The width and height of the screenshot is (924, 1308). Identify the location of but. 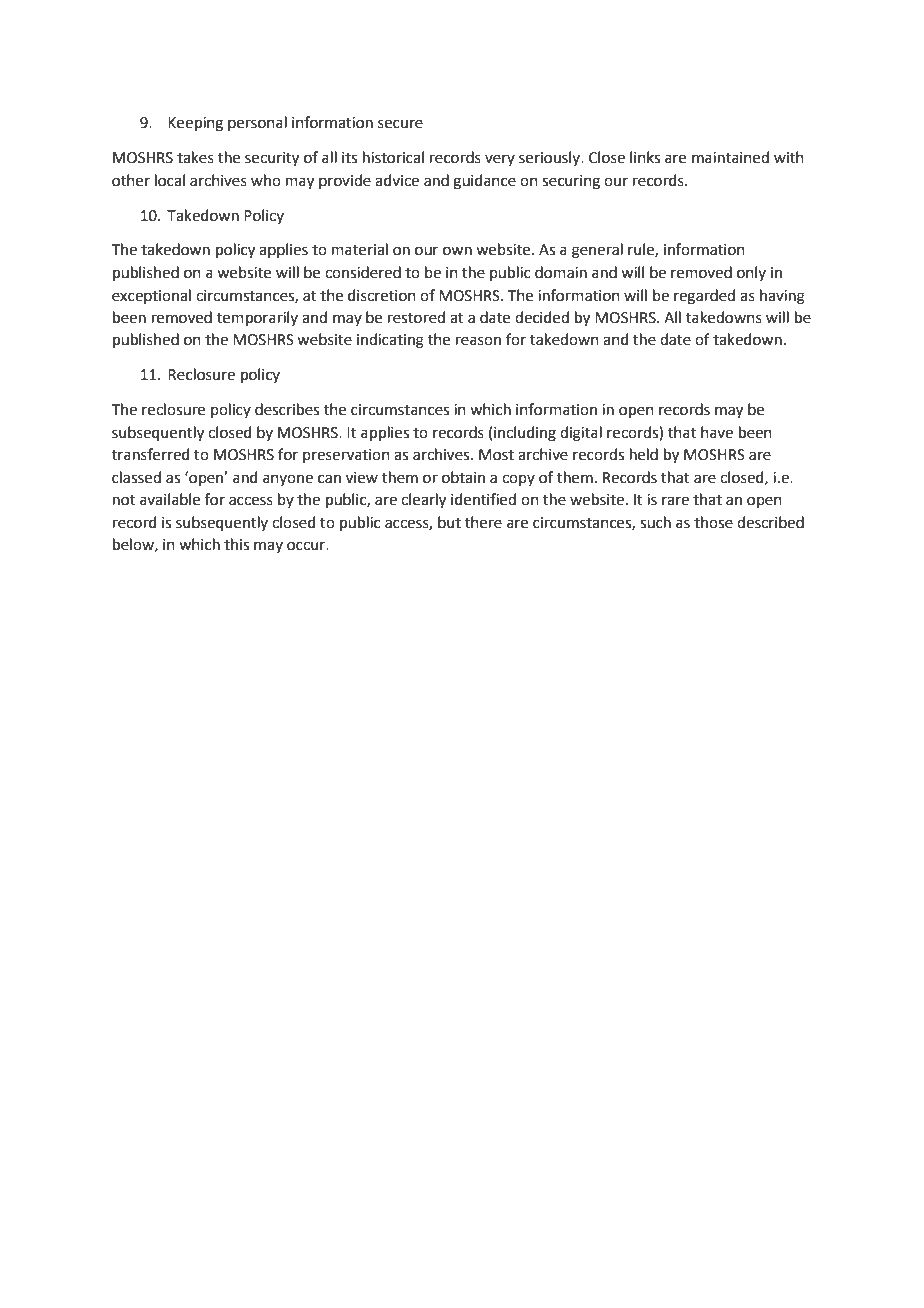
(449, 522).
